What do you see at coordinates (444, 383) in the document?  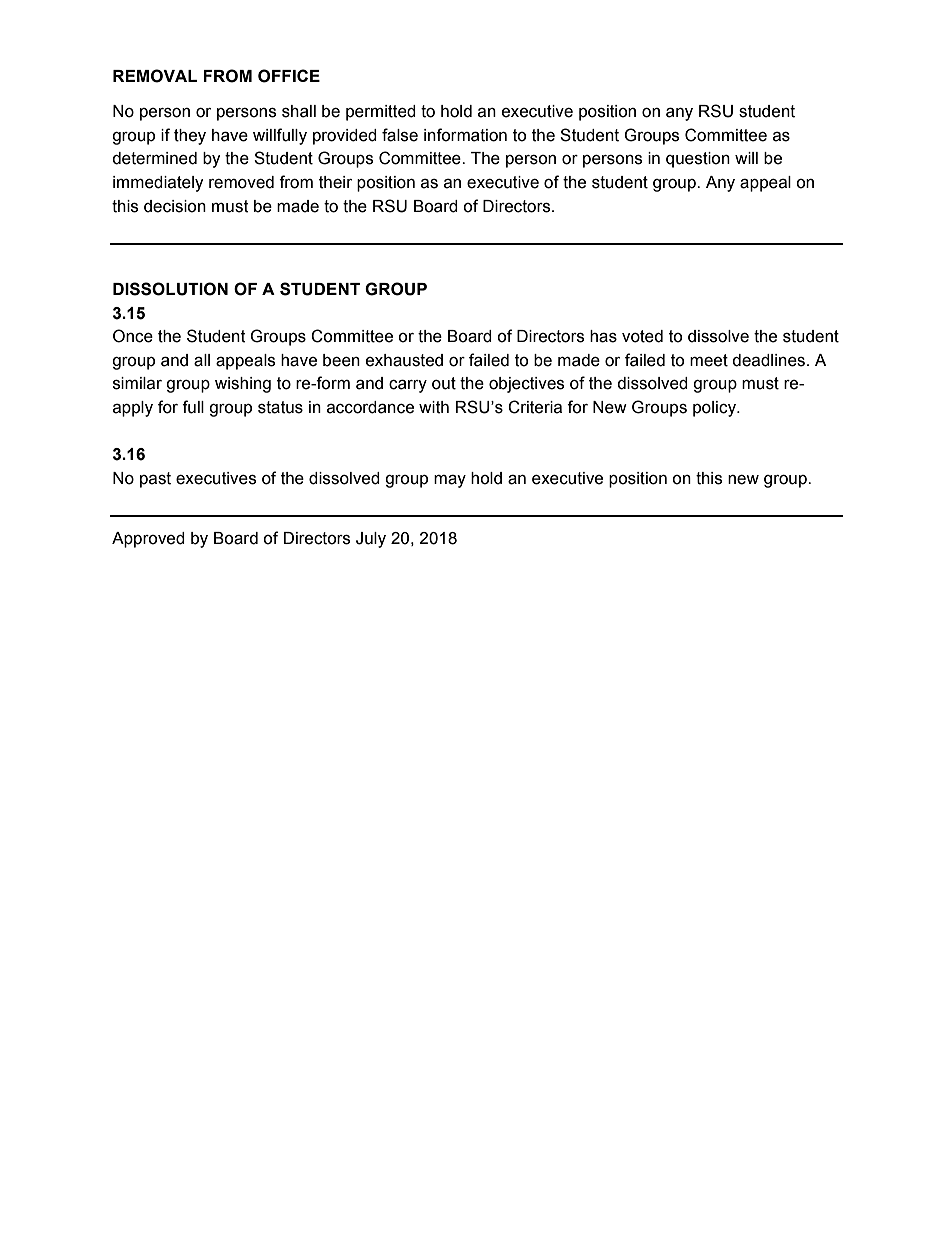 I see `out` at bounding box center [444, 383].
